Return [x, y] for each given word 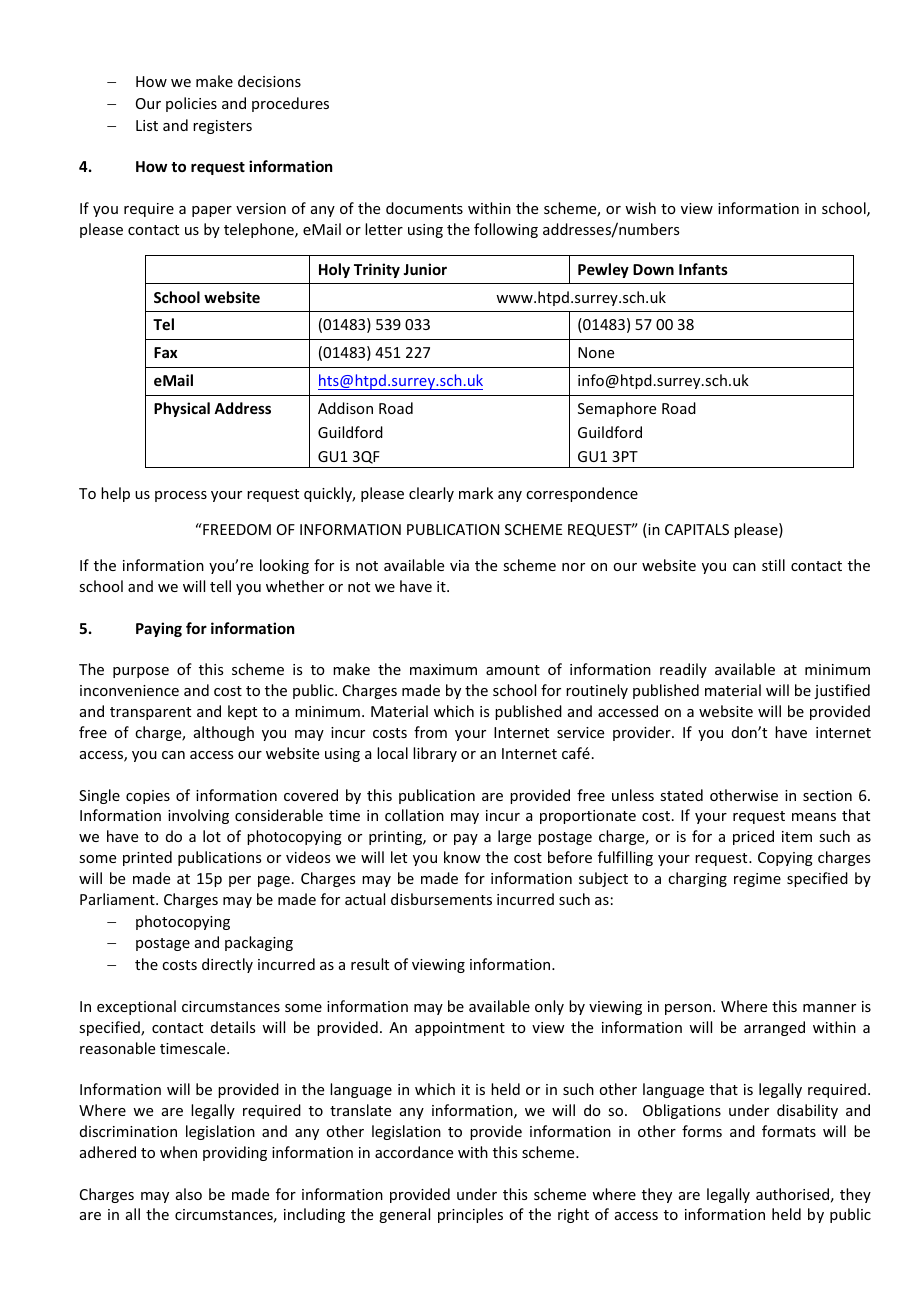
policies [191, 104]
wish [640, 208]
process [181, 496]
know [462, 857]
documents [424, 208]
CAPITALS [697, 529]
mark [476, 493]
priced [753, 837]
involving [198, 816]
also [189, 1194]
